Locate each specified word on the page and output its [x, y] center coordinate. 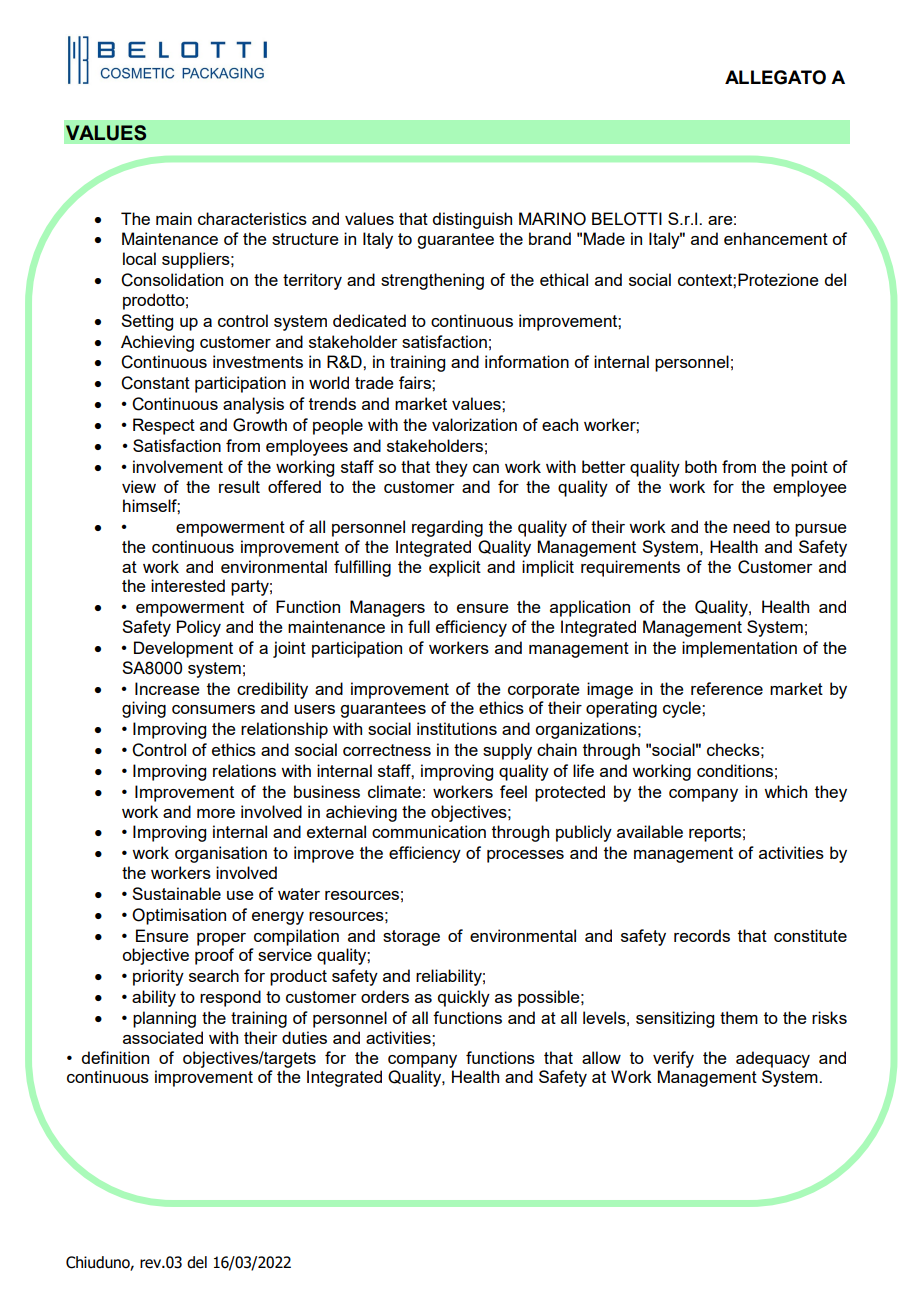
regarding [447, 528]
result [239, 486]
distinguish [472, 220]
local [139, 258]
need [751, 526]
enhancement [776, 238]
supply [507, 751]
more [216, 813]
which [785, 791]
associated [163, 1037]
